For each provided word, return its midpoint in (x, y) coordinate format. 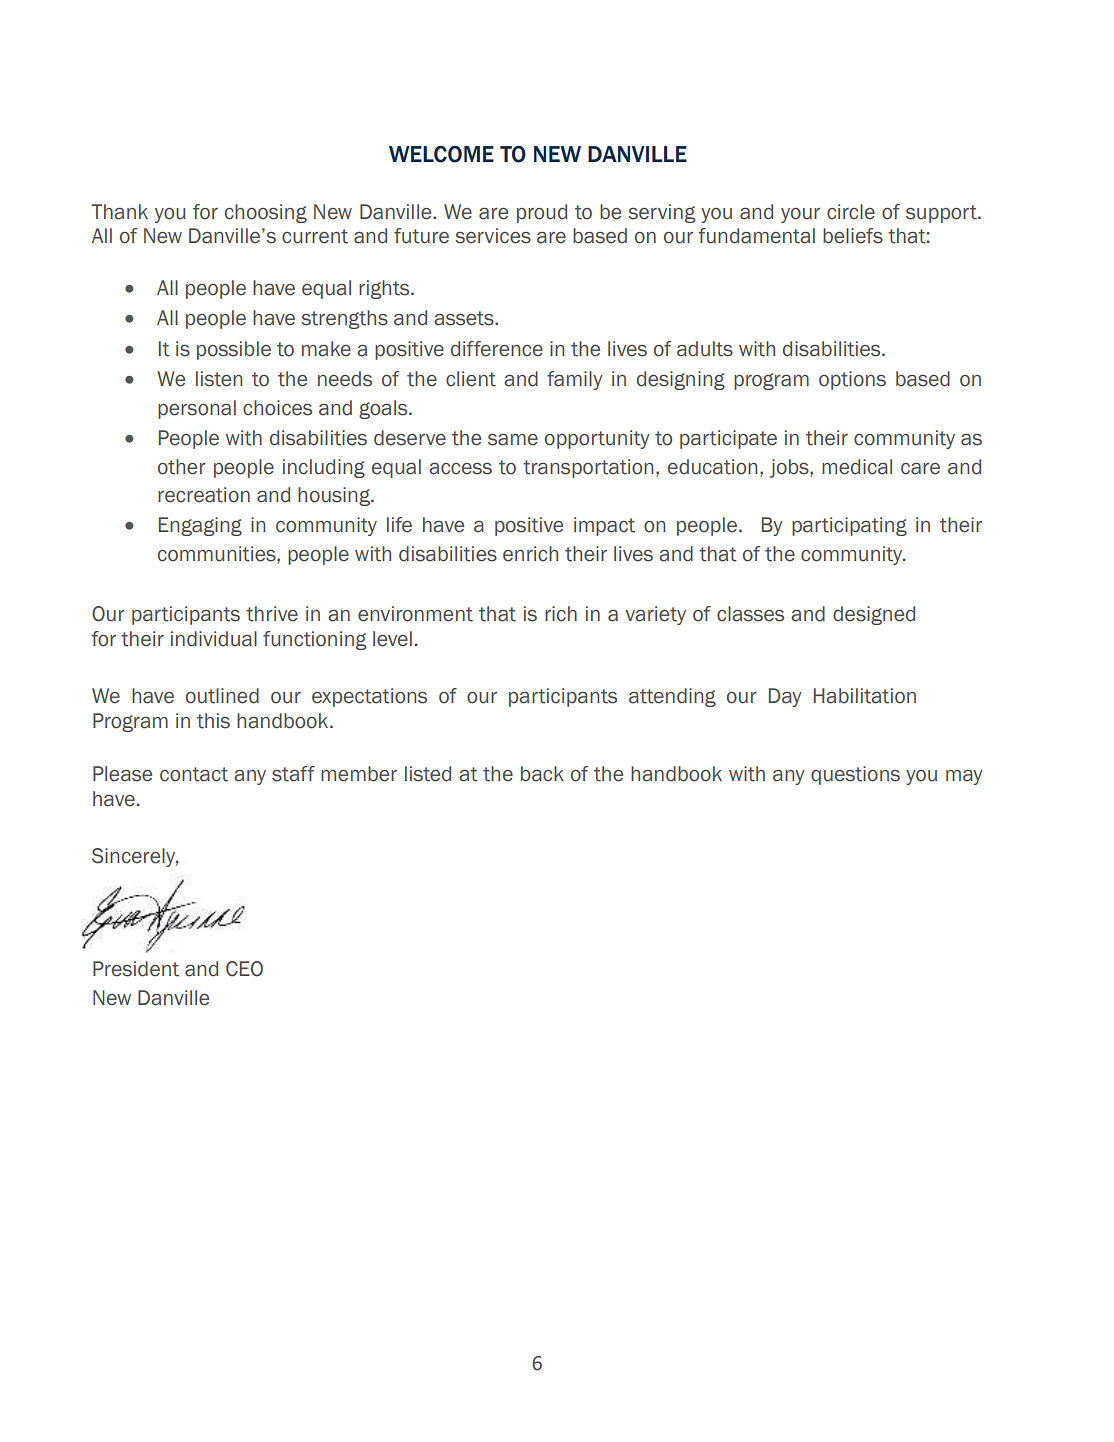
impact (604, 526)
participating (849, 526)
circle (851, 212)
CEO (244, 969)
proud (542, 213)
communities (218, 555)
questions (855, 775)
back (542, 774)
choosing (266, 213)
